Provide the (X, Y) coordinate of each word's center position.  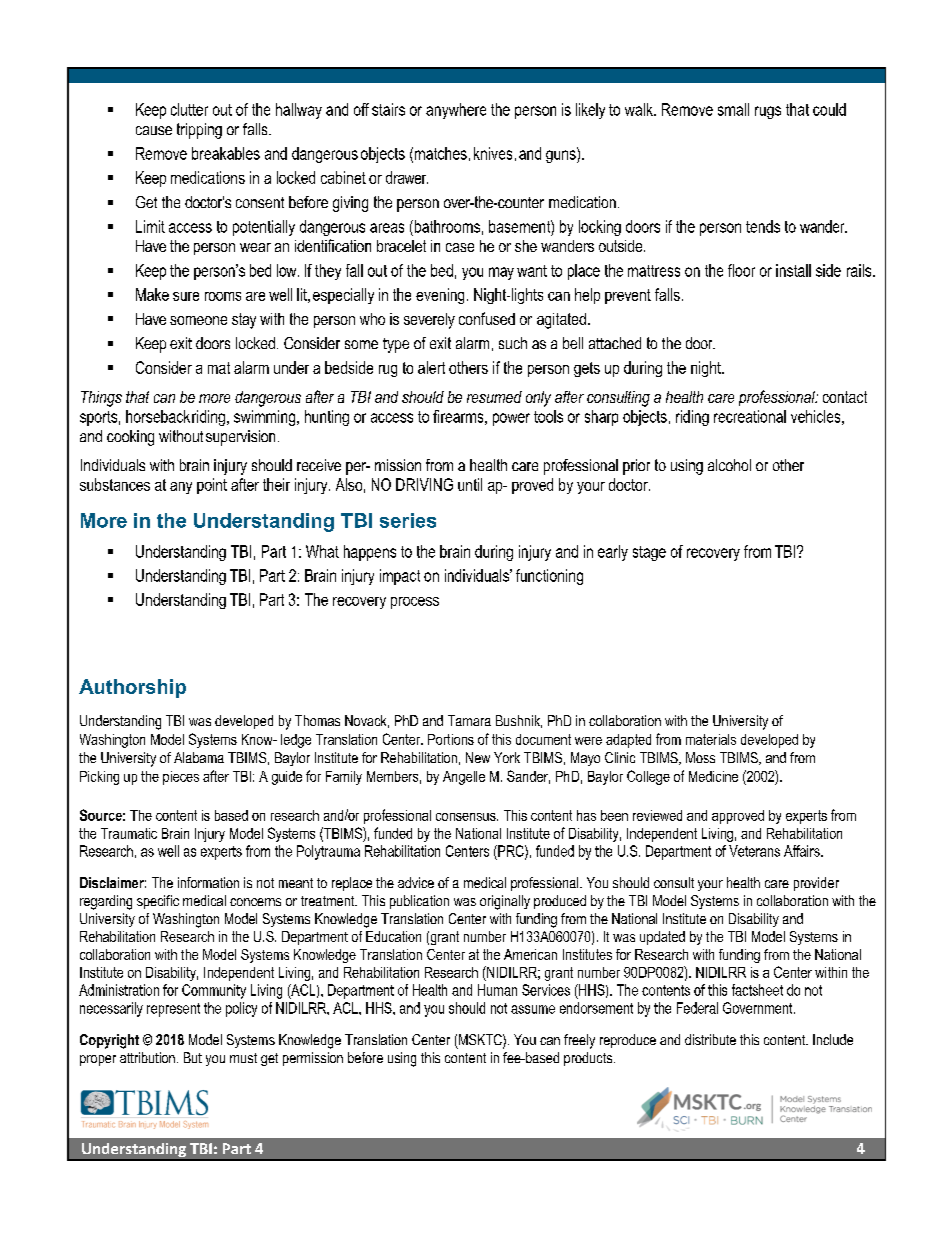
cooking (130, 438)
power (511, 419)
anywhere (456, 111)
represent (173, 1010)
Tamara (469, 720)
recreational (750, 416)
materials (711, 739)
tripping (199, 131)
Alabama (199, 757)
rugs (768, 112)
